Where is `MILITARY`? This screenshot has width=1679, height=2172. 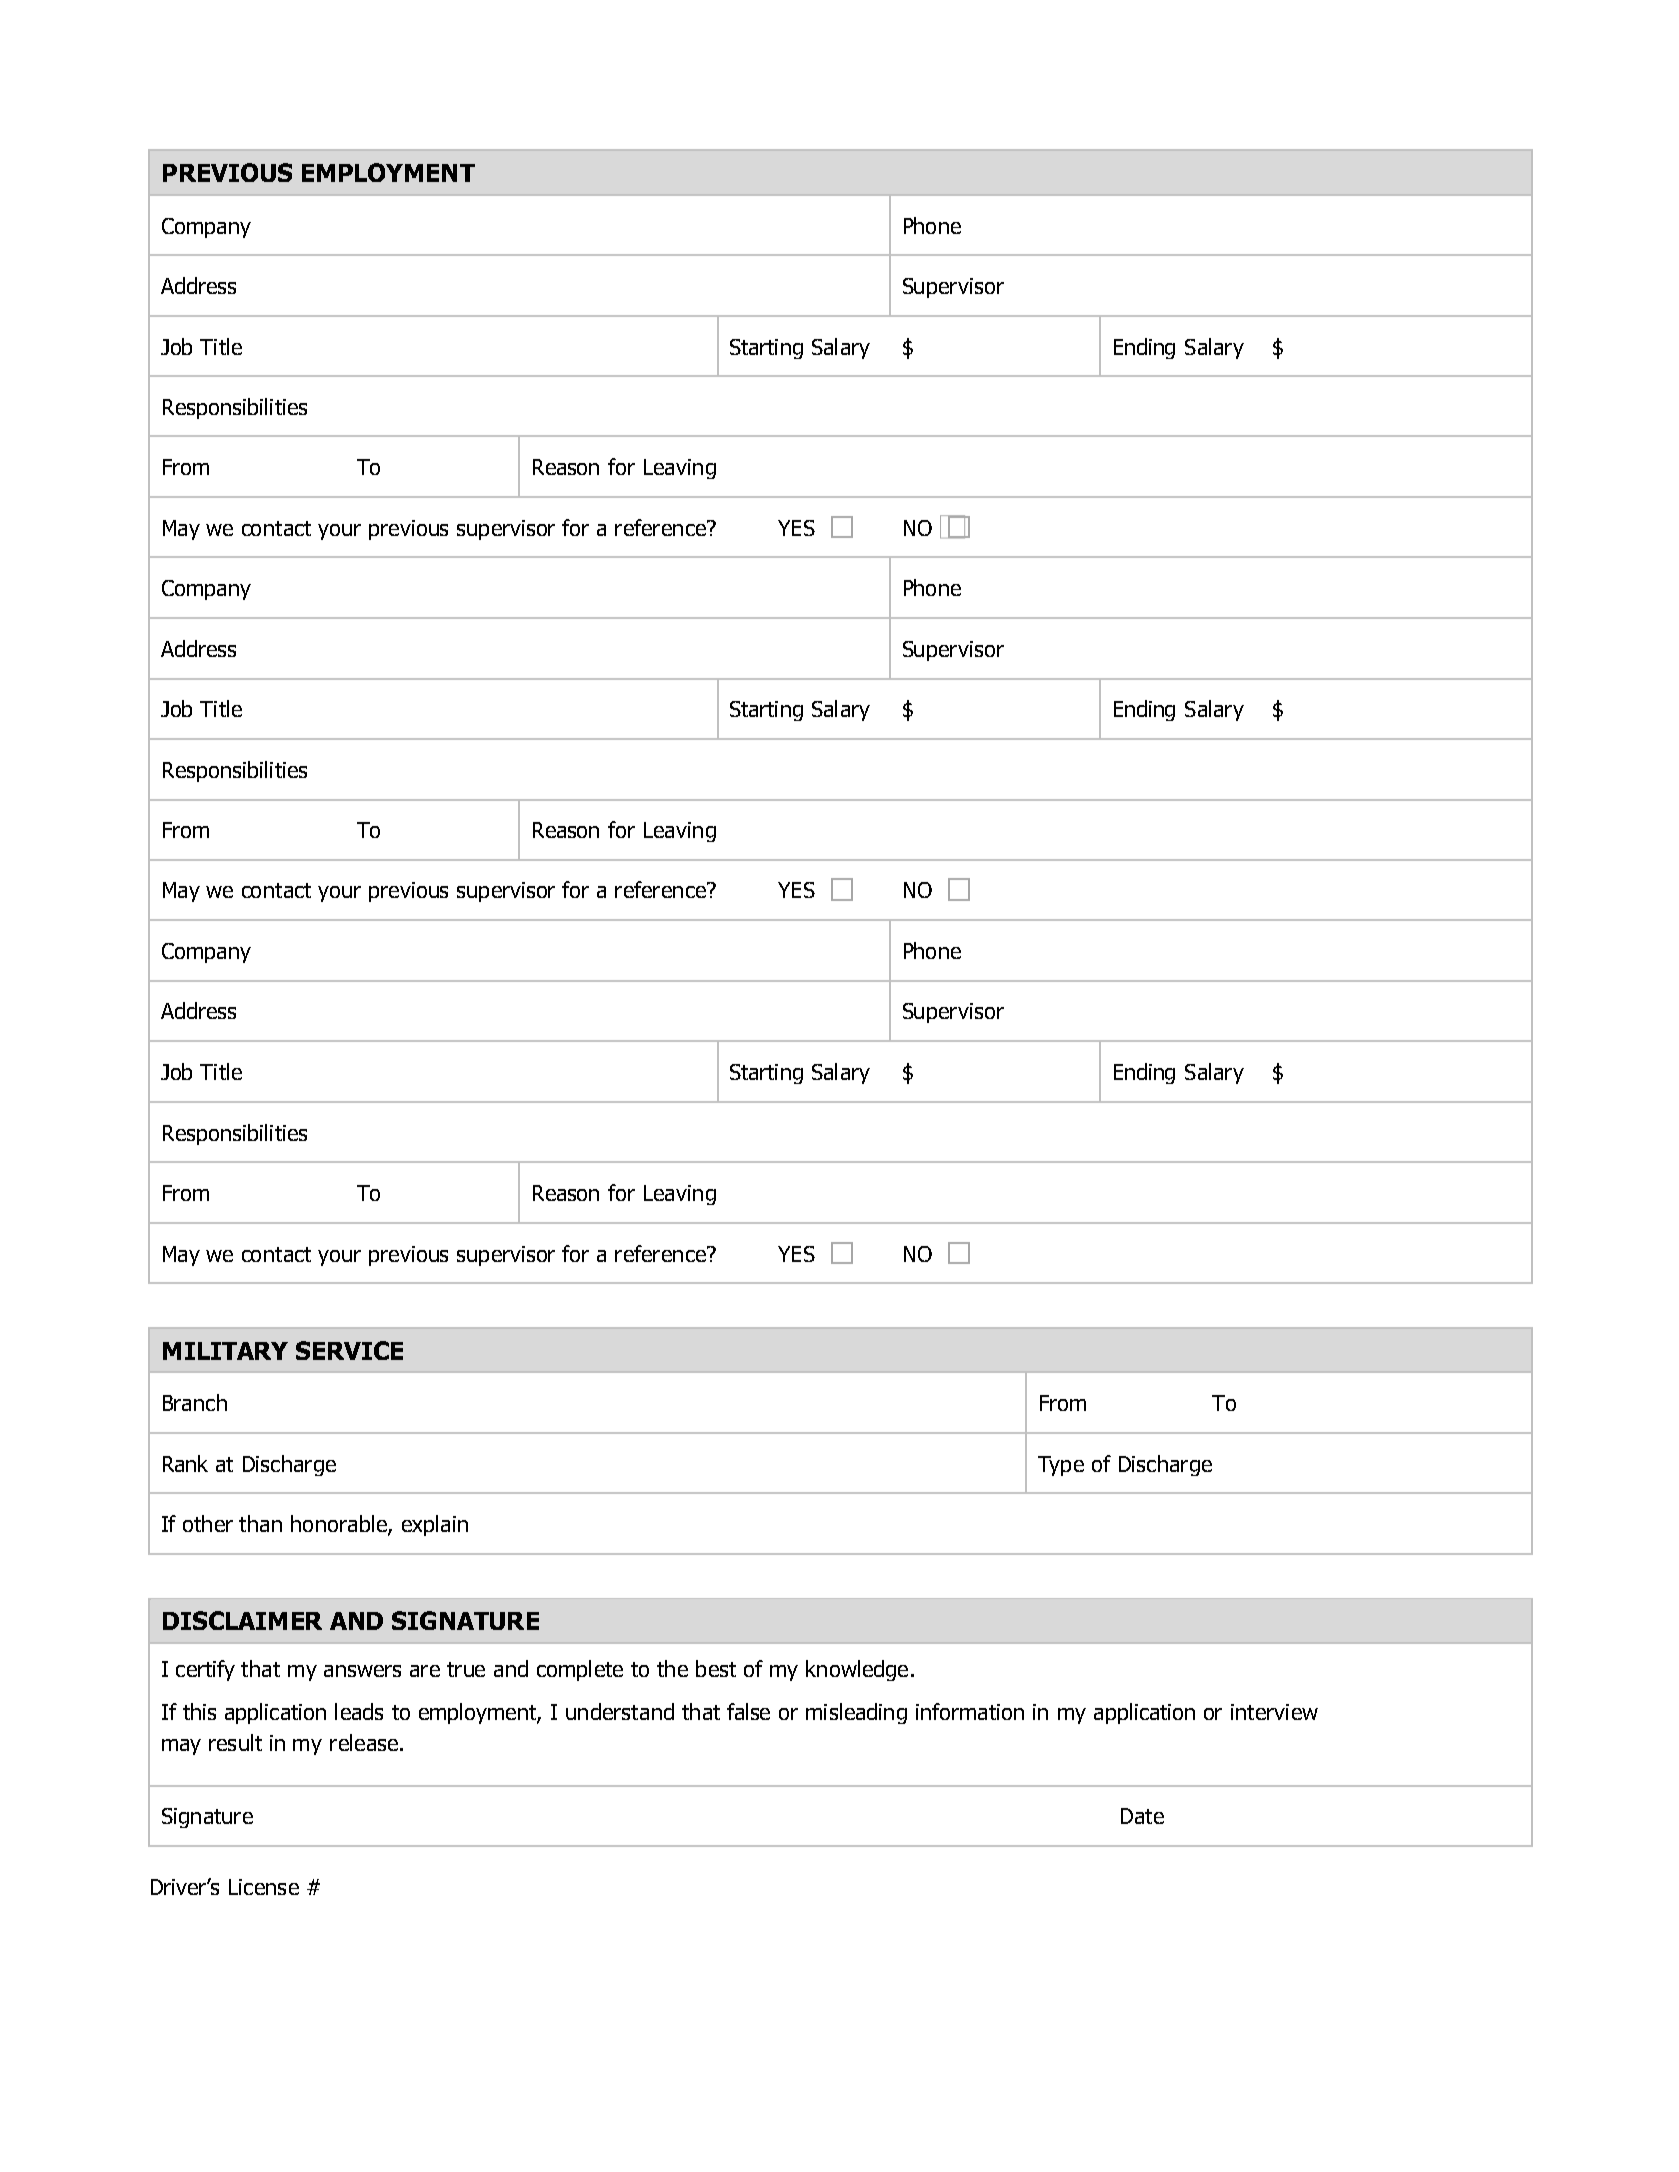 MILITARY is located at coordinates (225, 1351).
